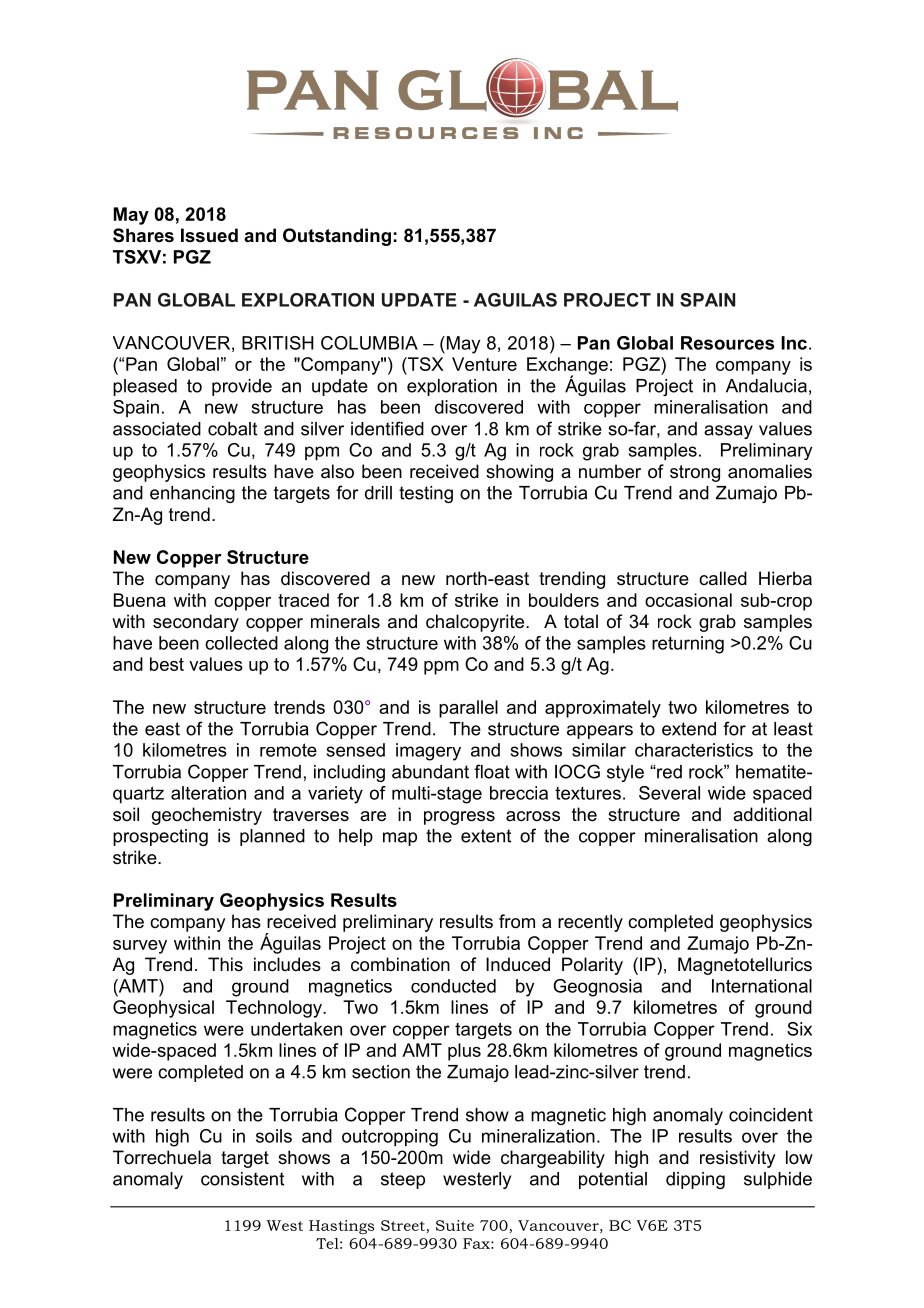  What do you see at coordinates (242, 1179) in the screenshot?
I see `consistent` at bounding box center [242, 1179].
